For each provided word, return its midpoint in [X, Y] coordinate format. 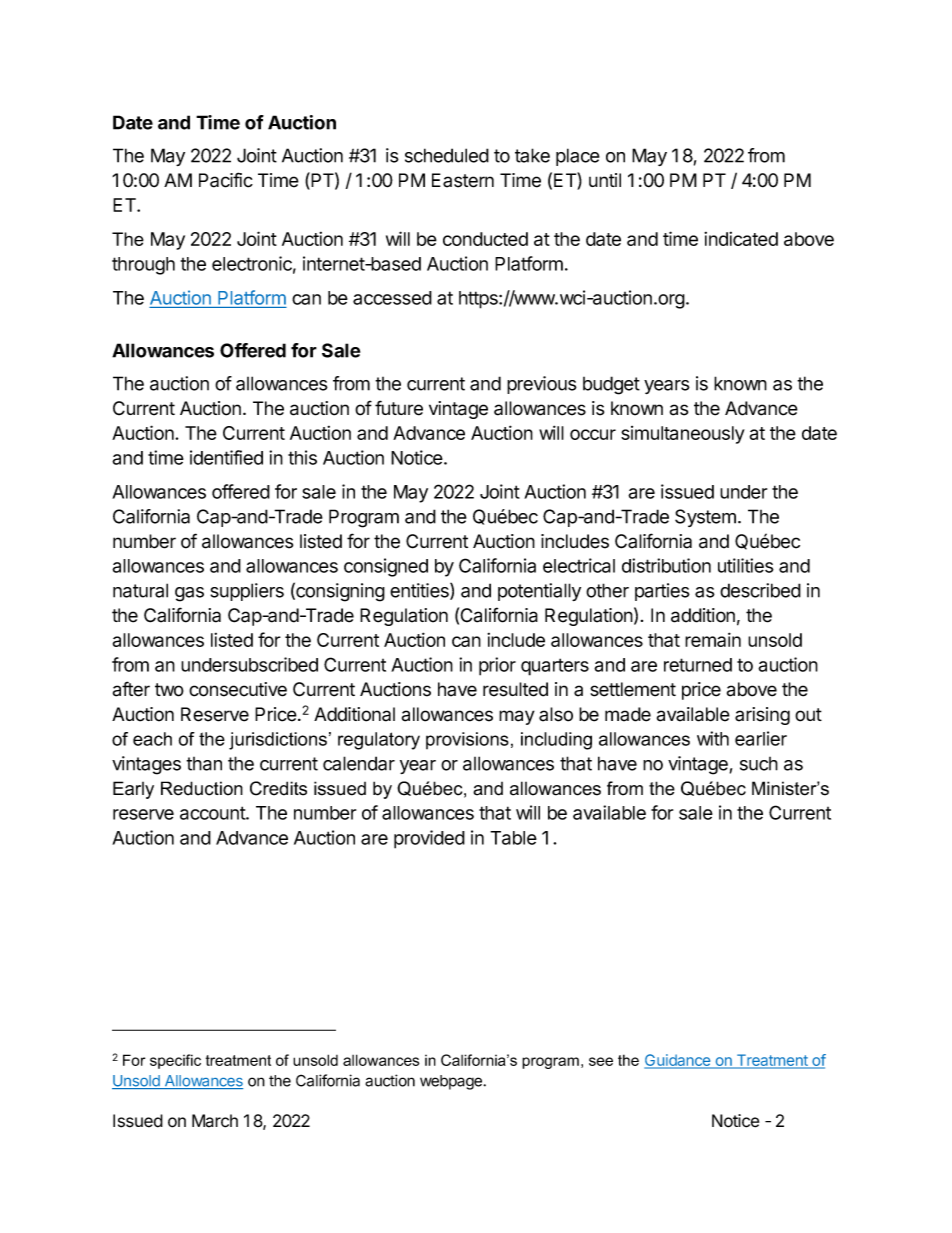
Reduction [202, 788]
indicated [741, 239]
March [215, 1121]
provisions [467, 740]
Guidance [678, 1061]
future [399, 408]
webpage [452, 1082]
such [759, 764]
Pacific [226, 180]
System [705, 518]
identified [226, 457]
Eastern [463, 180]
